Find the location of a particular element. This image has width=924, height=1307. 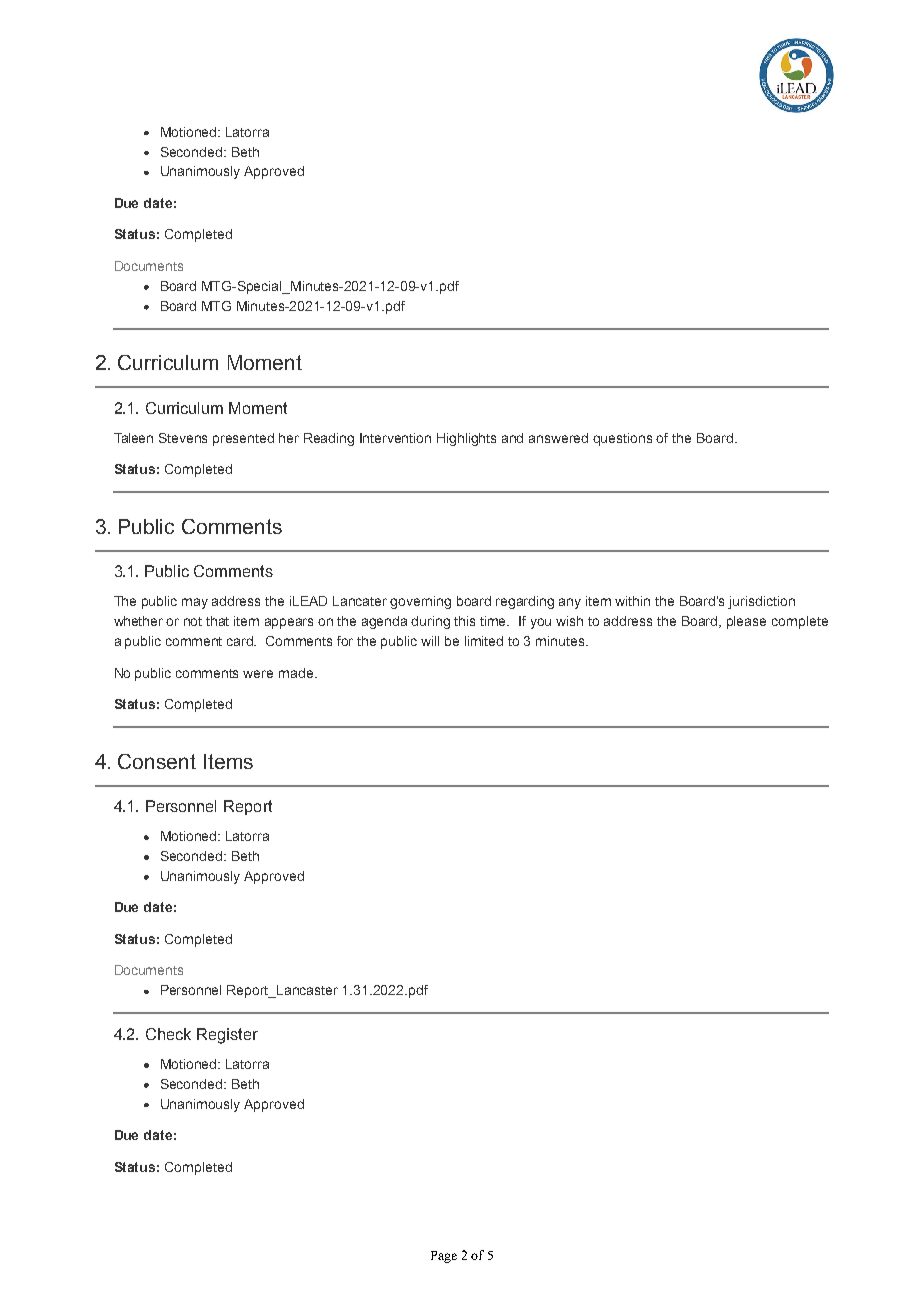

will is located at coordinates (430, 641).
